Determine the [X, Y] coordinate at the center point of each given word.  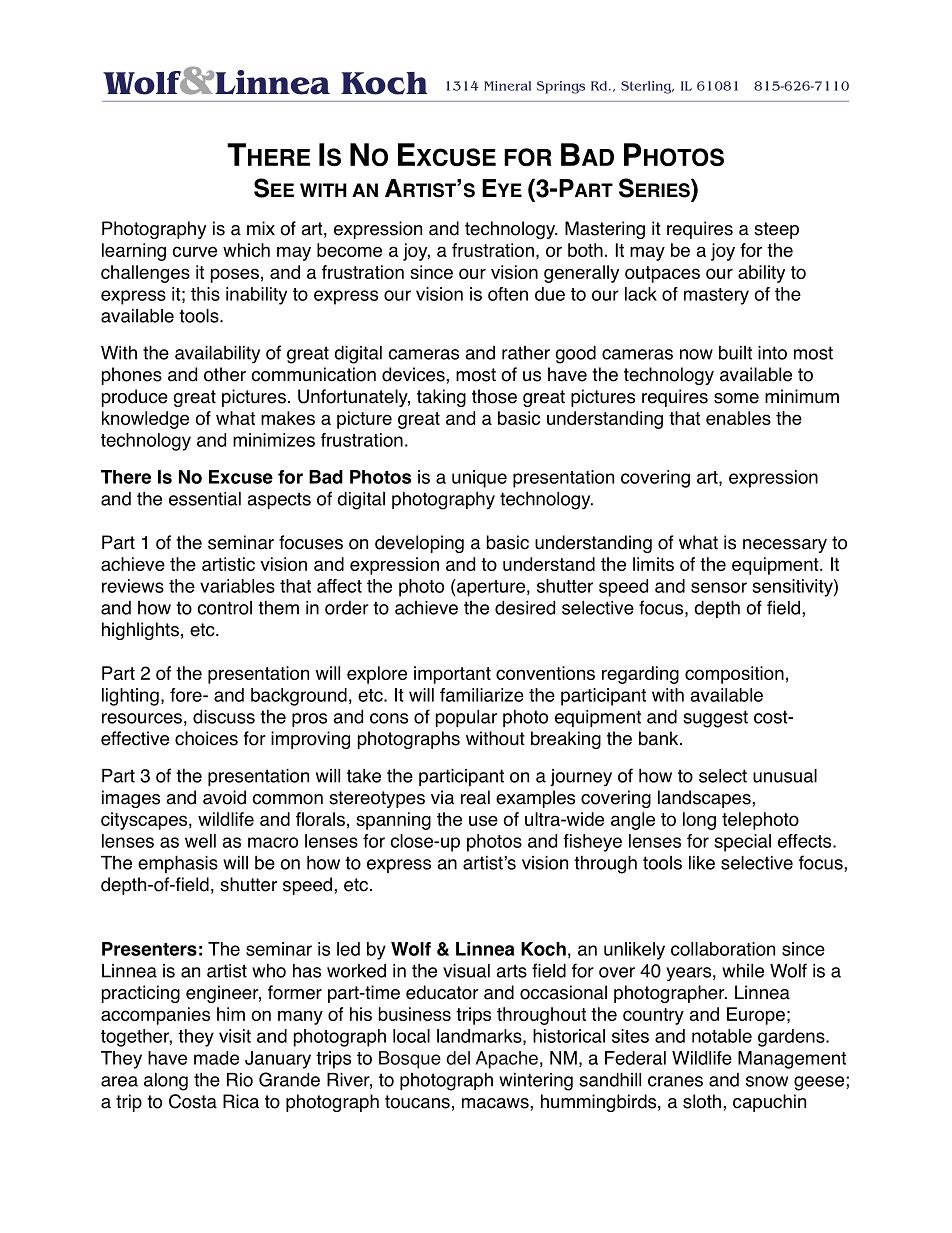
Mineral [507, 86]
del [458, 1058]
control [224, 608]
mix [261, 228]
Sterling [647, 87]
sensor [719, 587]
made [216, 1058]
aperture [490, 588]
